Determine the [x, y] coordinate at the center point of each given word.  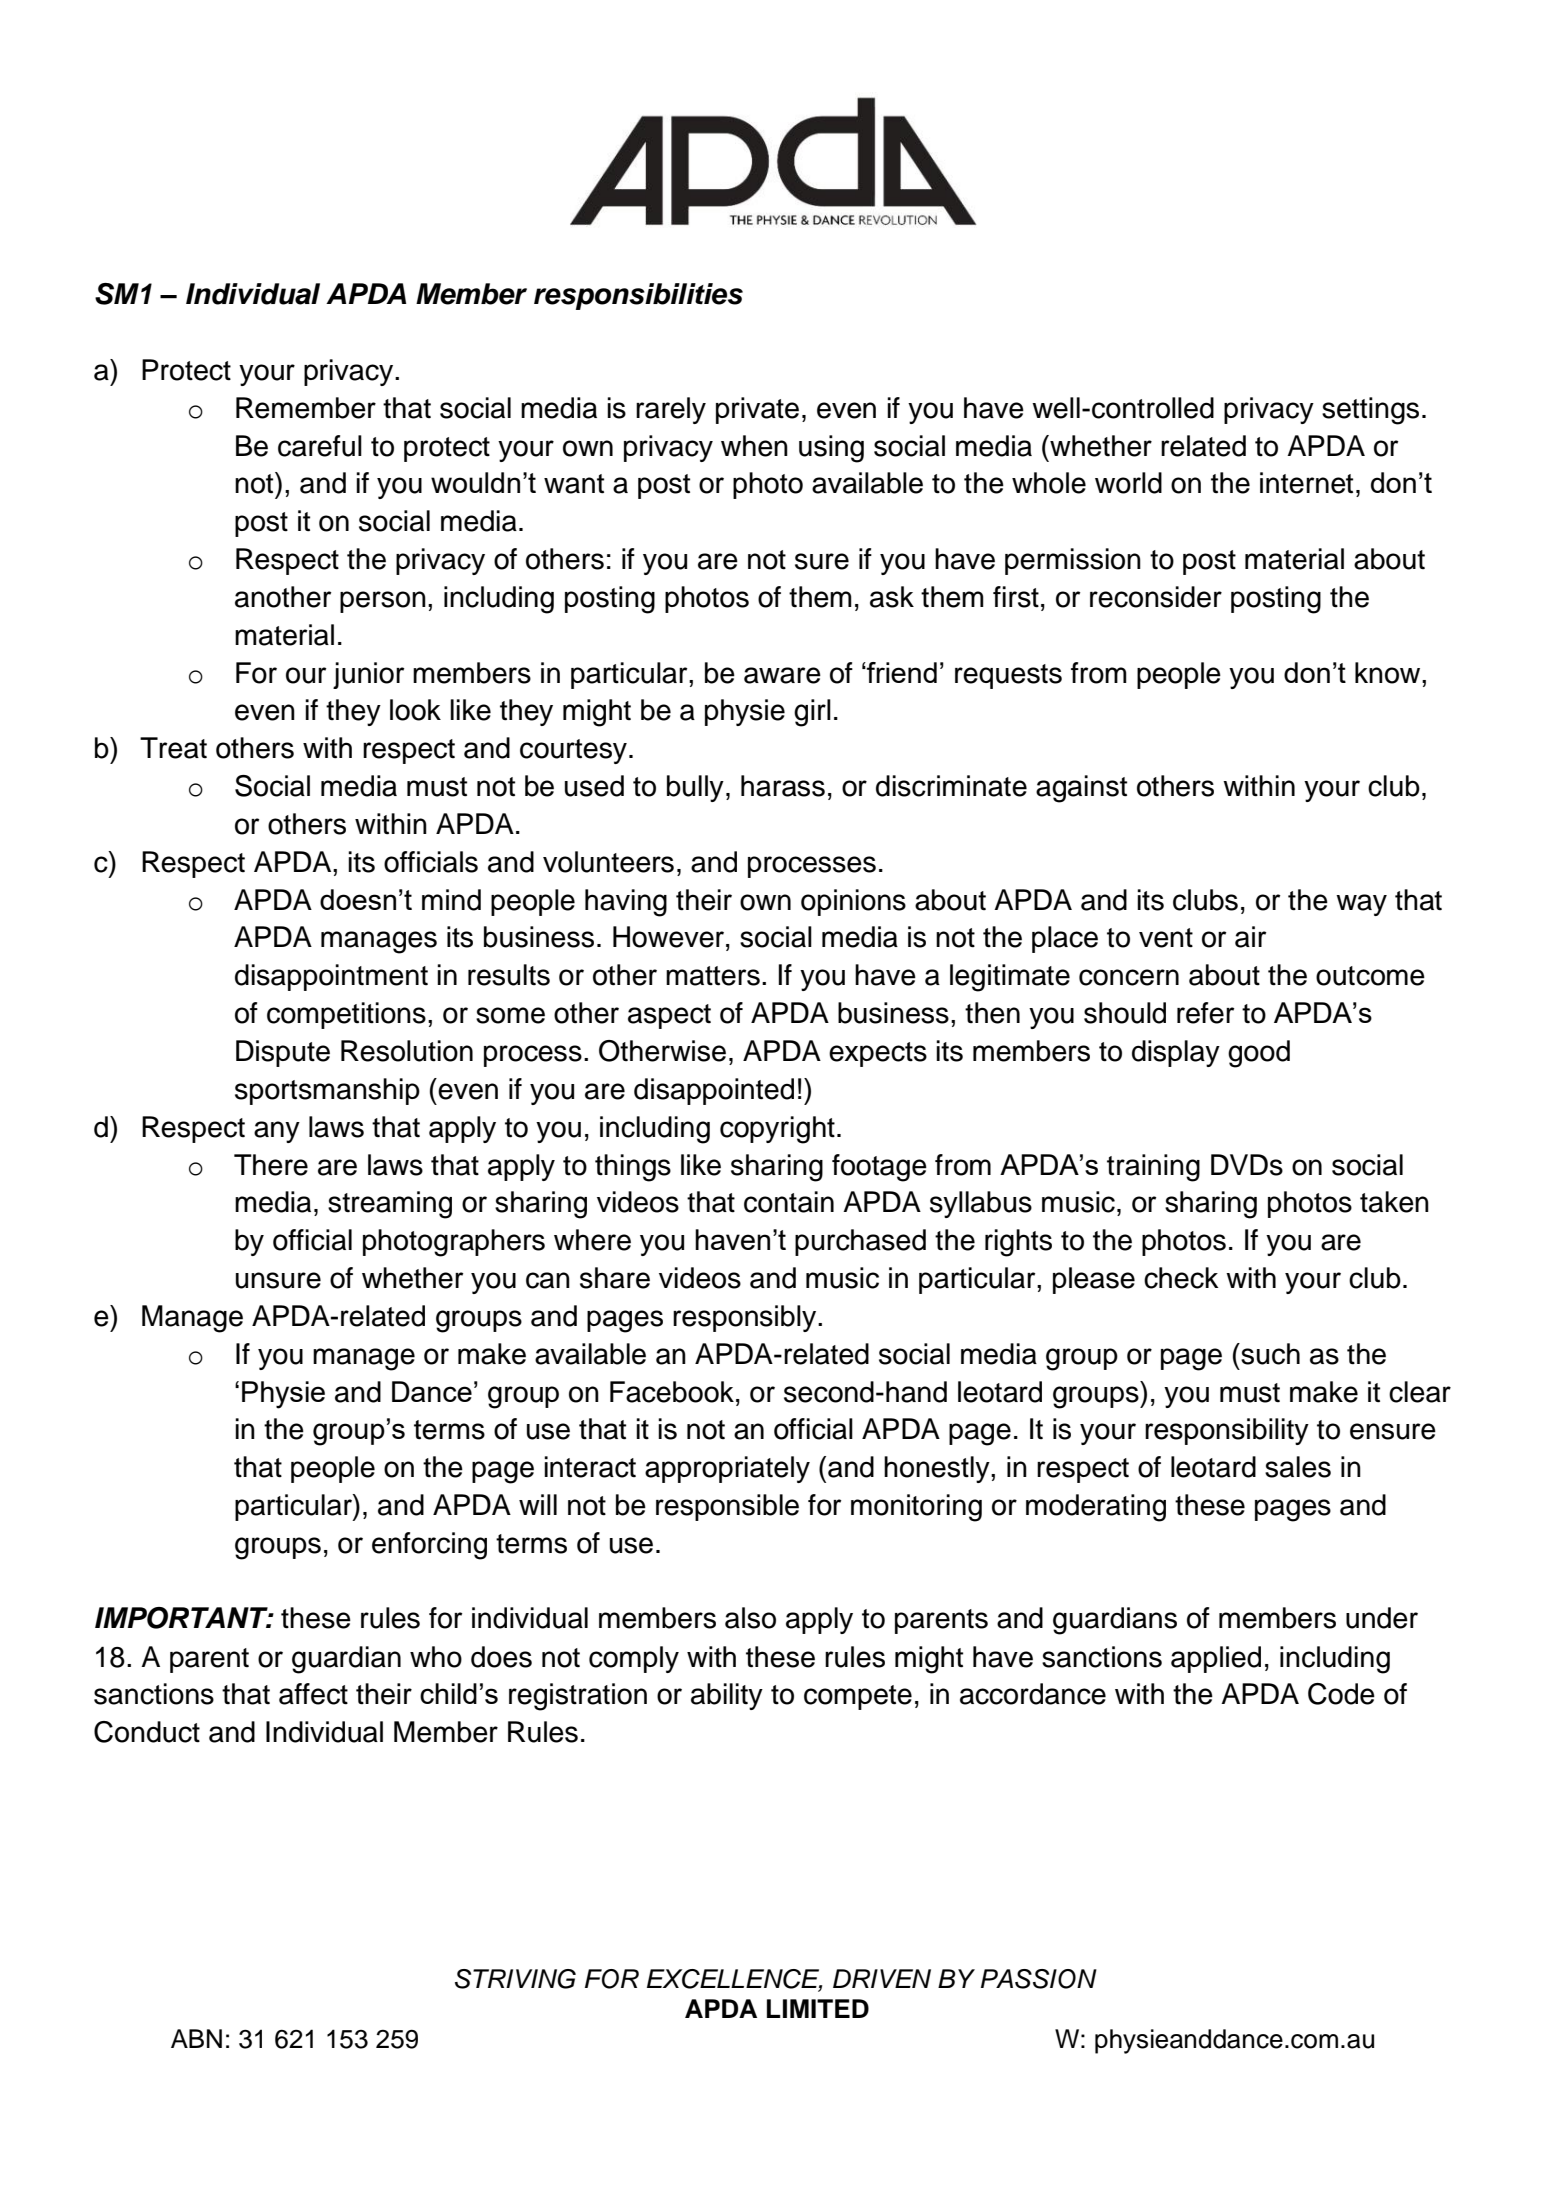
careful [320, 446]
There [271, 1165]
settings [1370, 411]
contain [789, 1202]
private [757, 410]
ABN [196, 2038]
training [1153, 1168]
